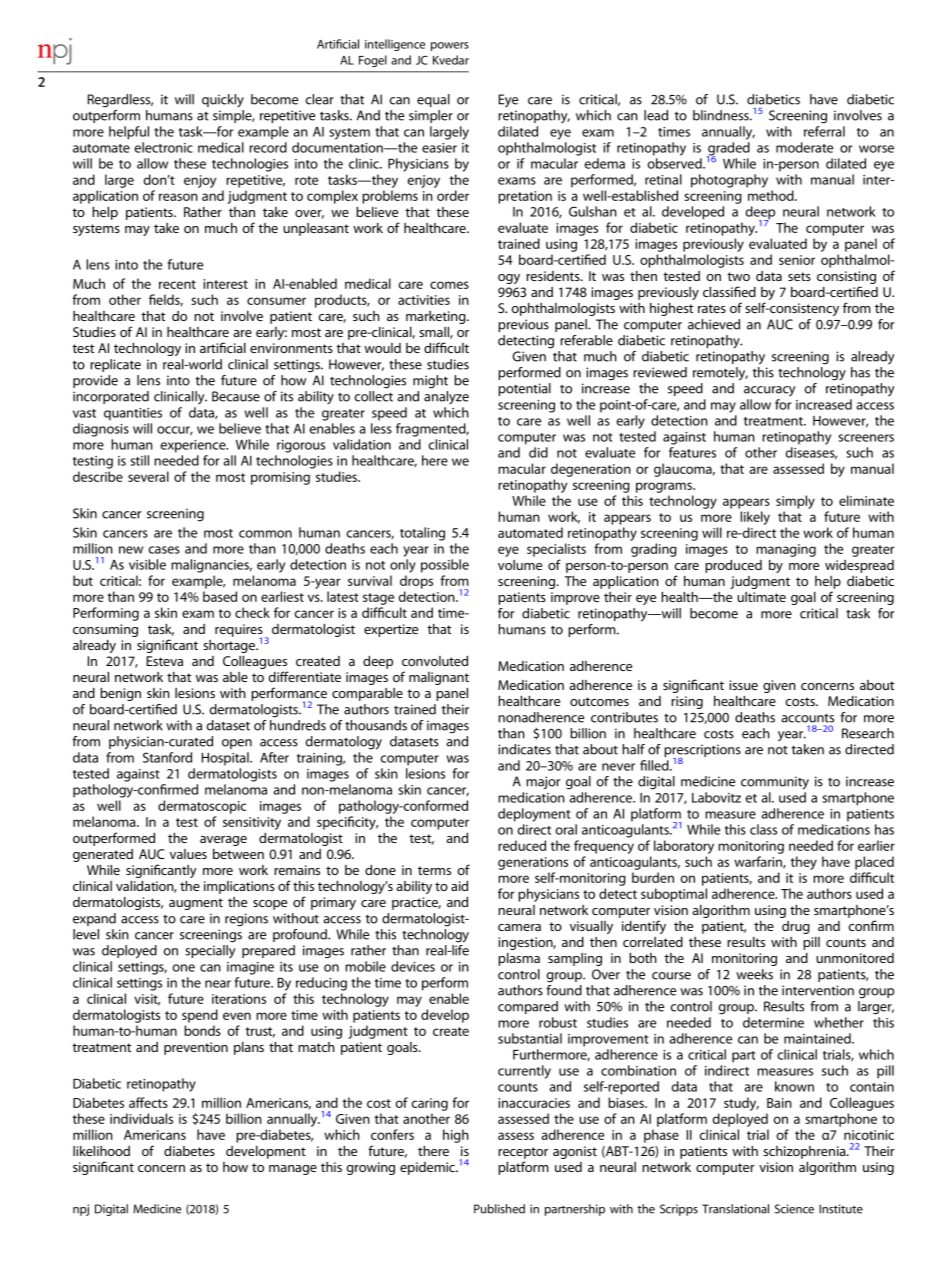  Describe the element at coordinates (824, 131) in the screenshot. I see `referral` at that location.
